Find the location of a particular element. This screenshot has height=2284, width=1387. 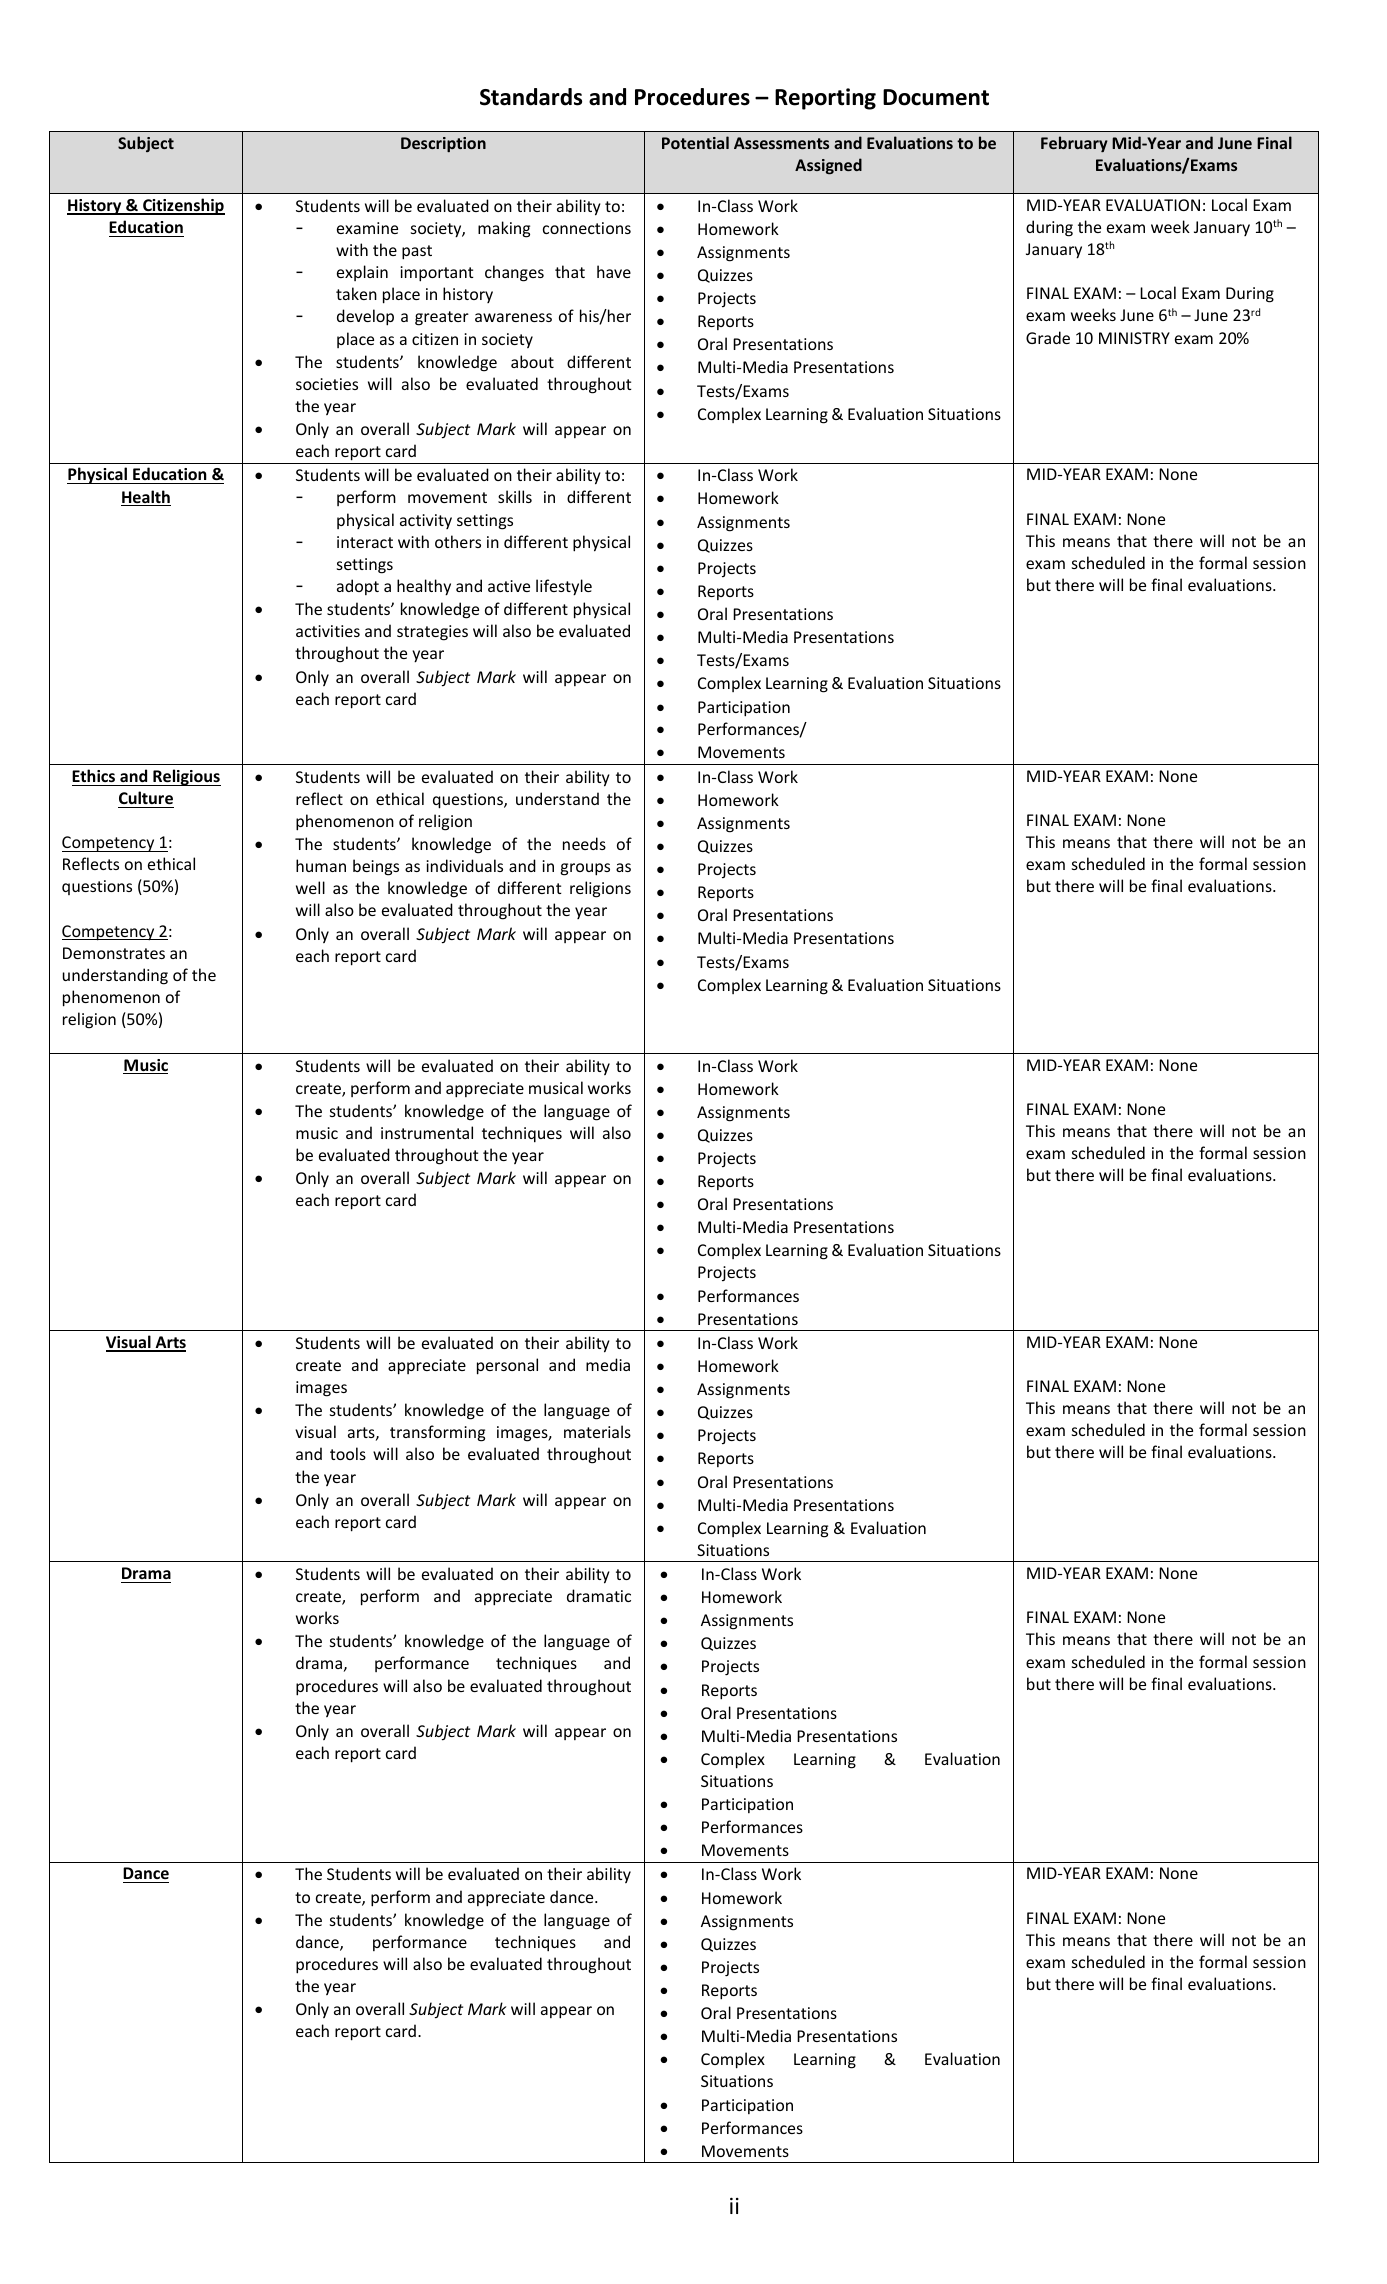

tools is located at coordinates (348, 1453).
